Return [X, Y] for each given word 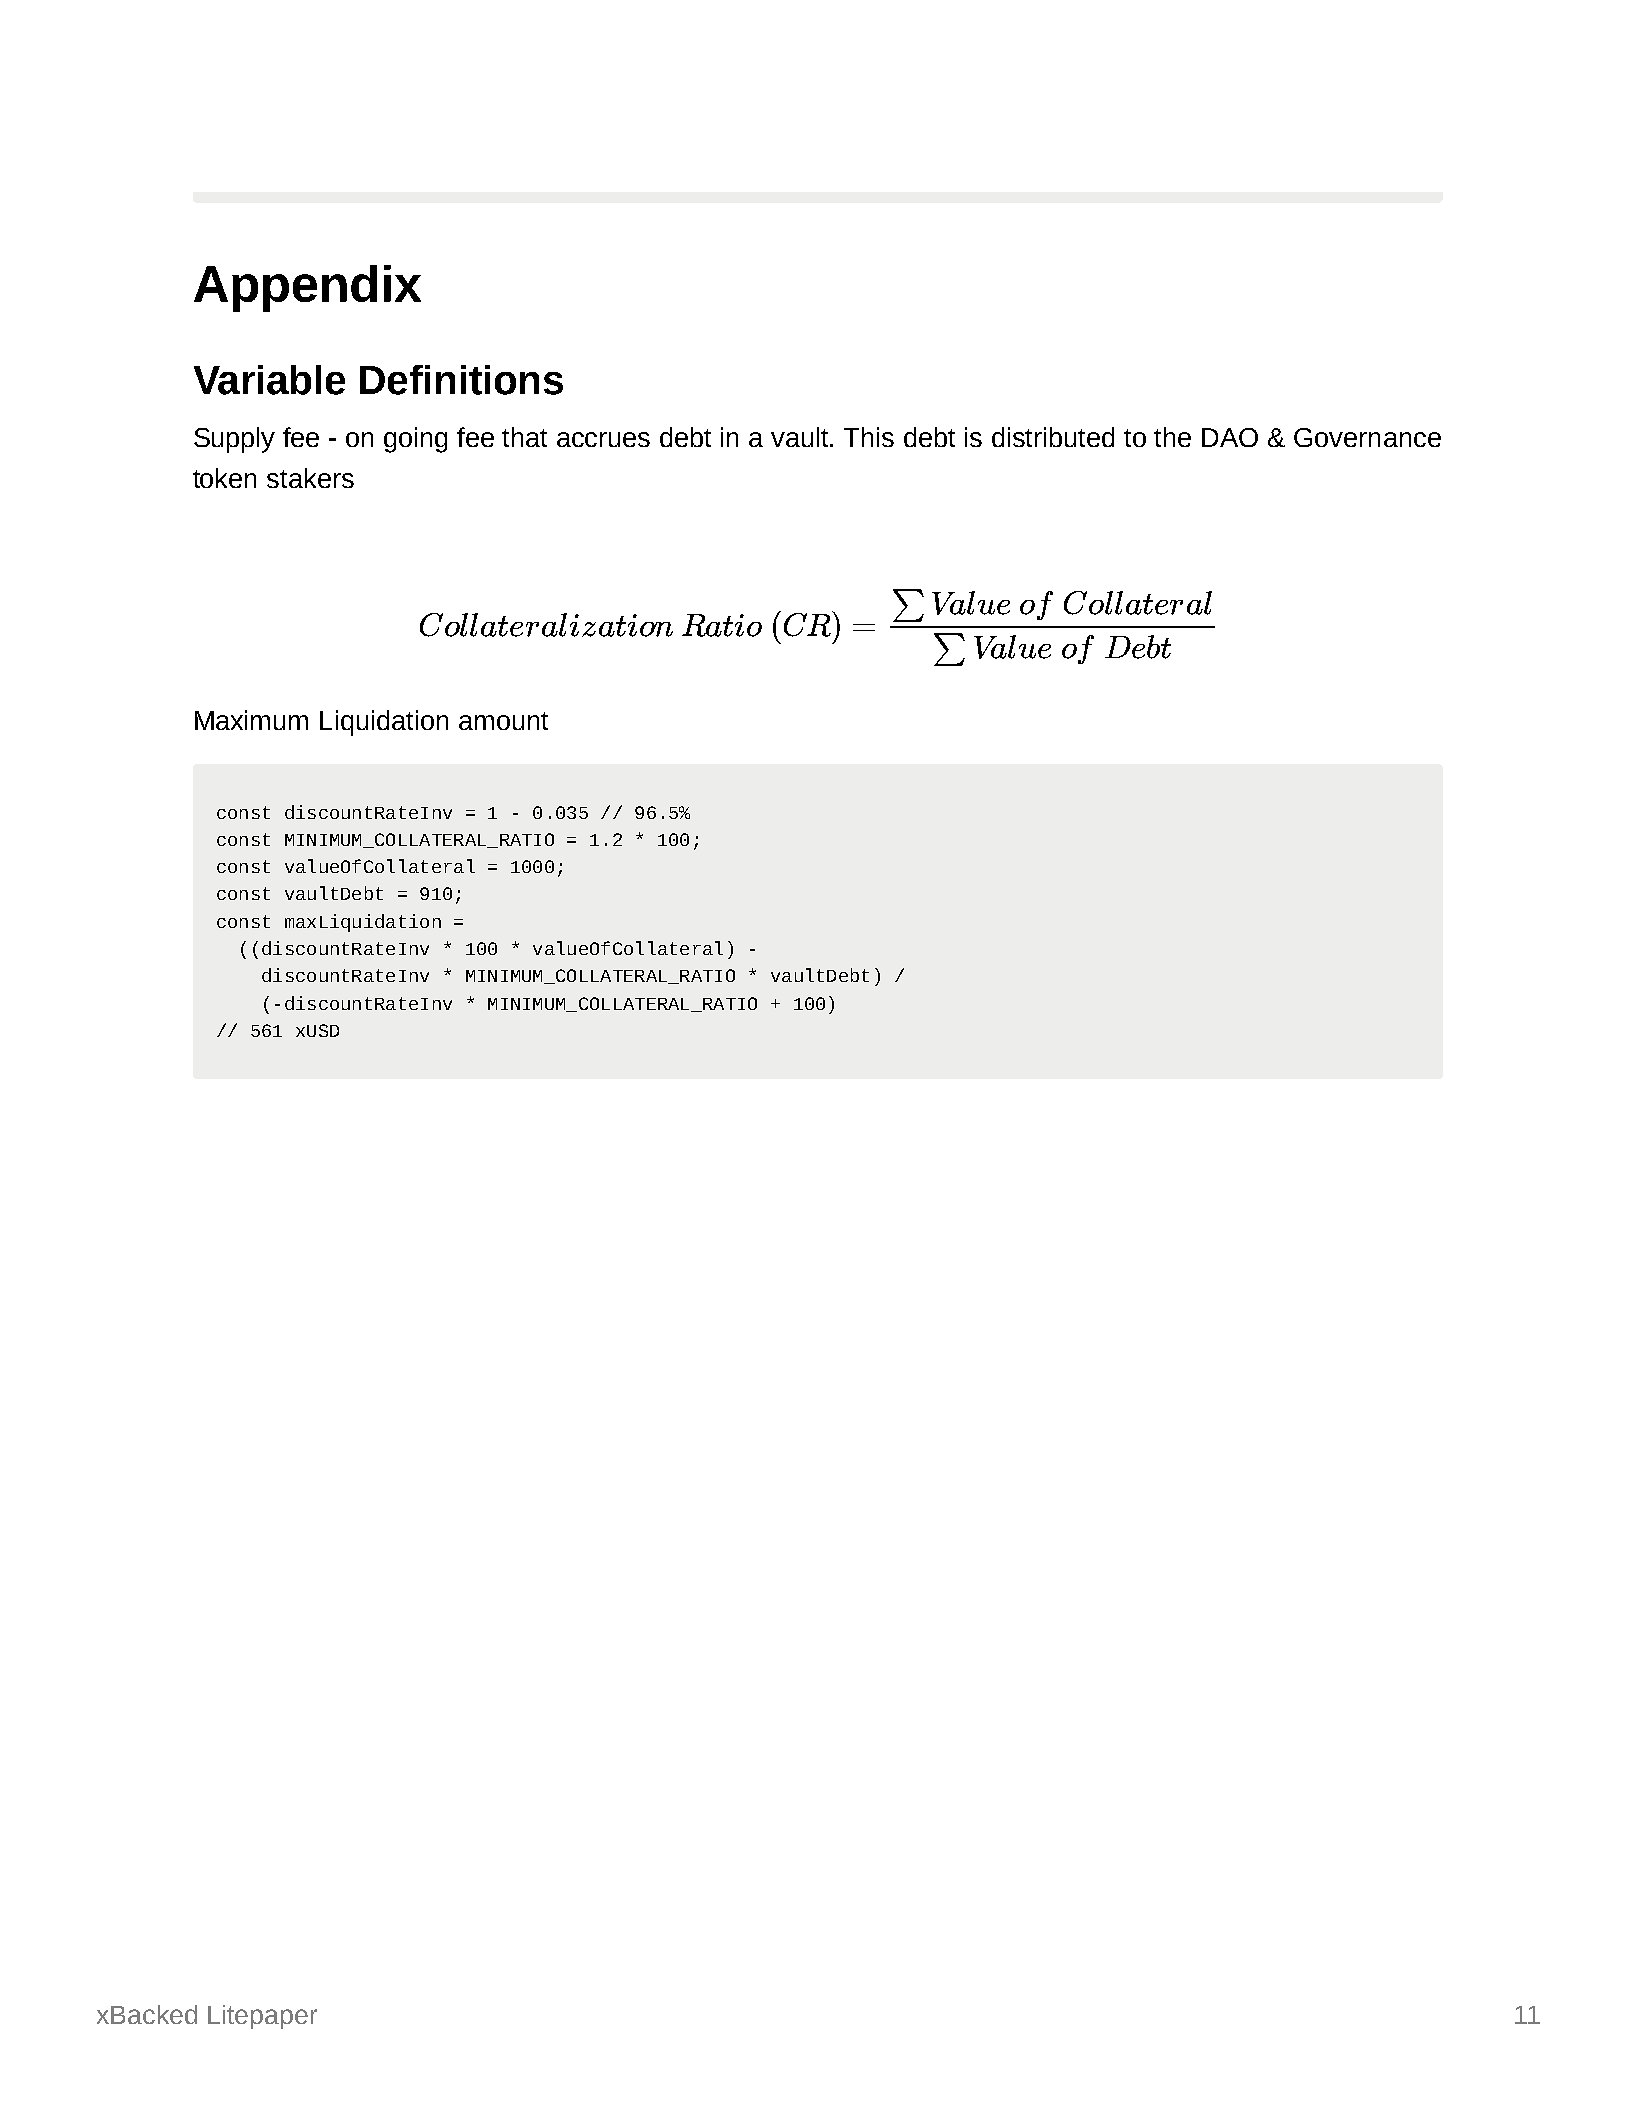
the [1172, 437]
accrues [603, 439]
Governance [1367, 437]
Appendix [307, 288]
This [869, 437]
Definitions [461, 380]
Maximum [251, 720]
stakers [310, 478]
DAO [1230, 437]
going [415, 440]
